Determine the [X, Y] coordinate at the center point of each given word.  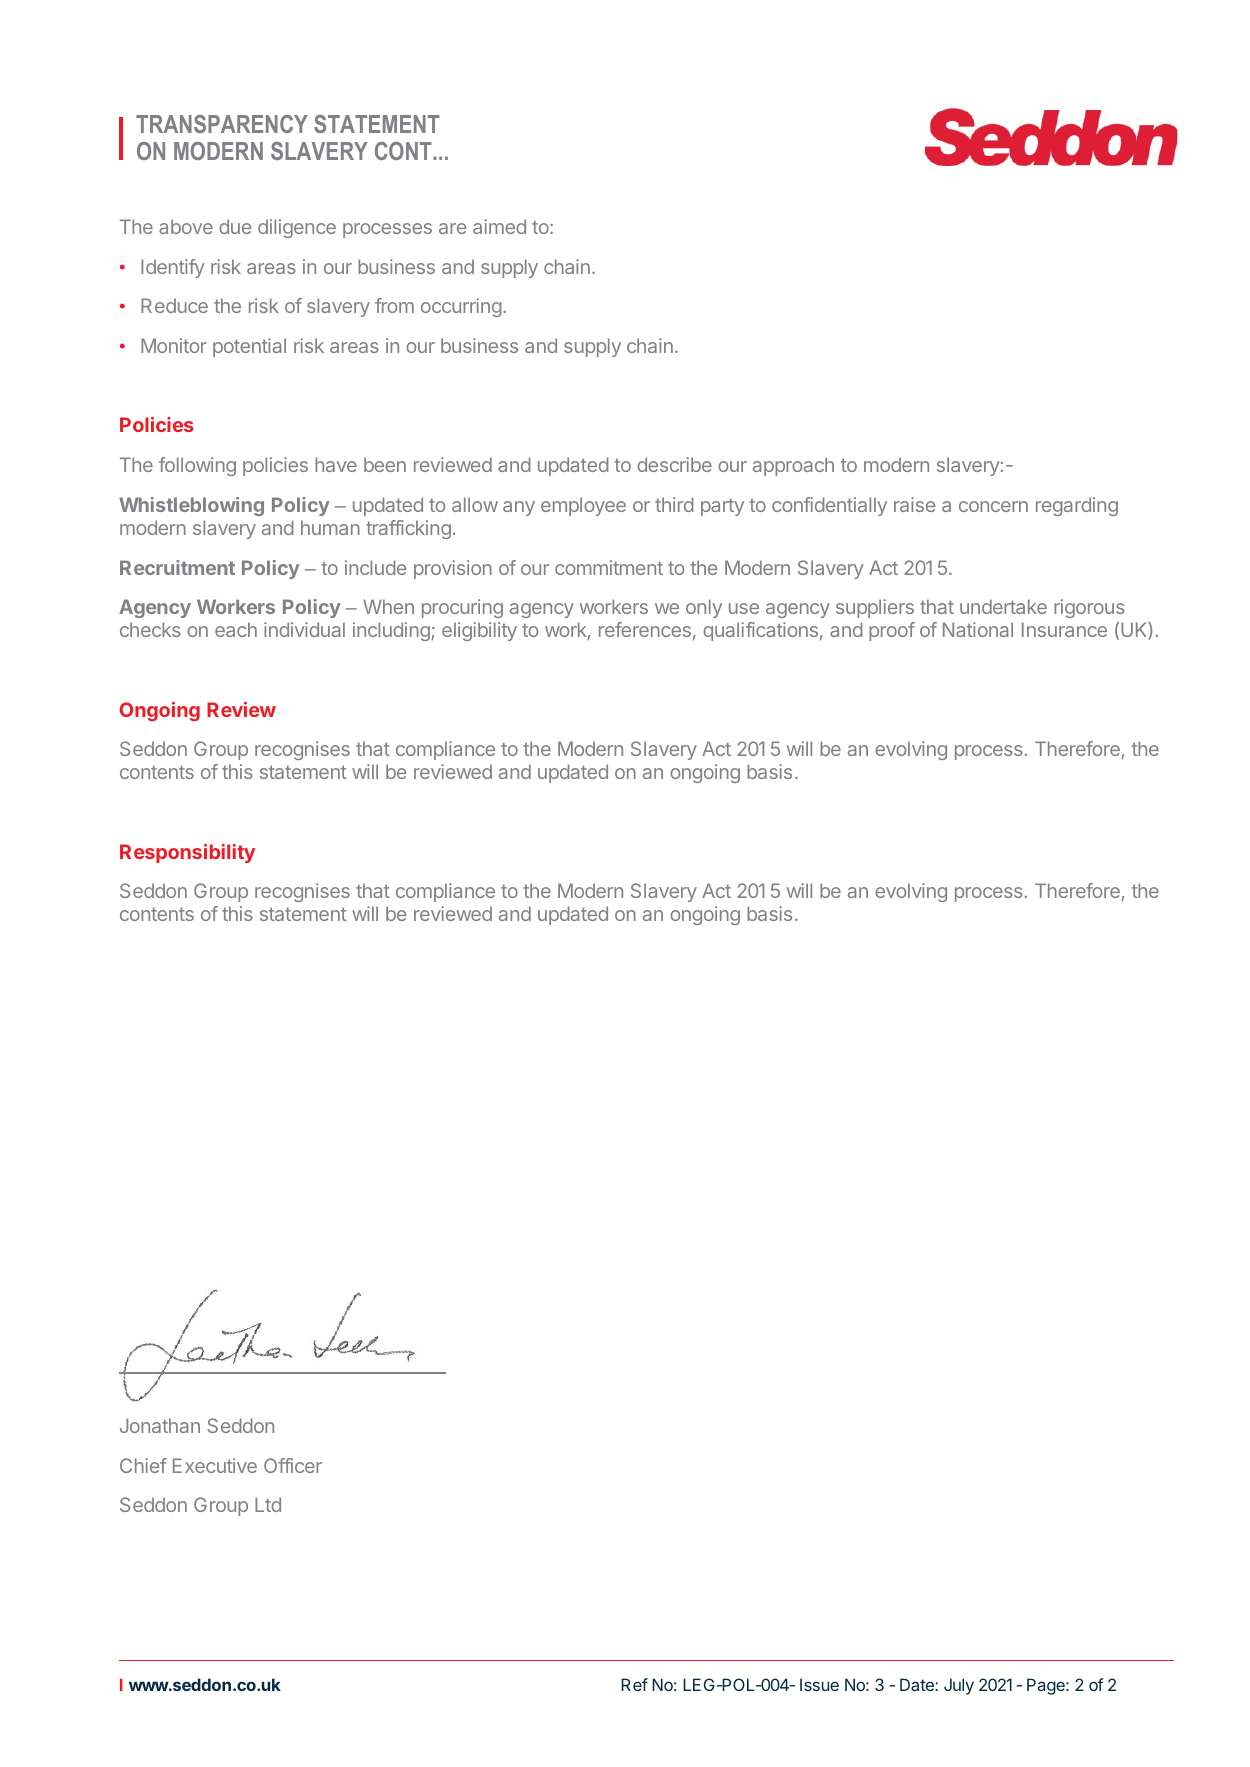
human [330, 527]
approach [793, 466]
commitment [609, 567]
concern [993, 506]
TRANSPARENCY [222, 124]
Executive [215, 1465]
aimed [499, 226]
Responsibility [187, 853]
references [645, 629]
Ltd [268, 1504]
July [959, 1686]
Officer [293, 1465]
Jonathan [160, 1425]
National [978, 629]
